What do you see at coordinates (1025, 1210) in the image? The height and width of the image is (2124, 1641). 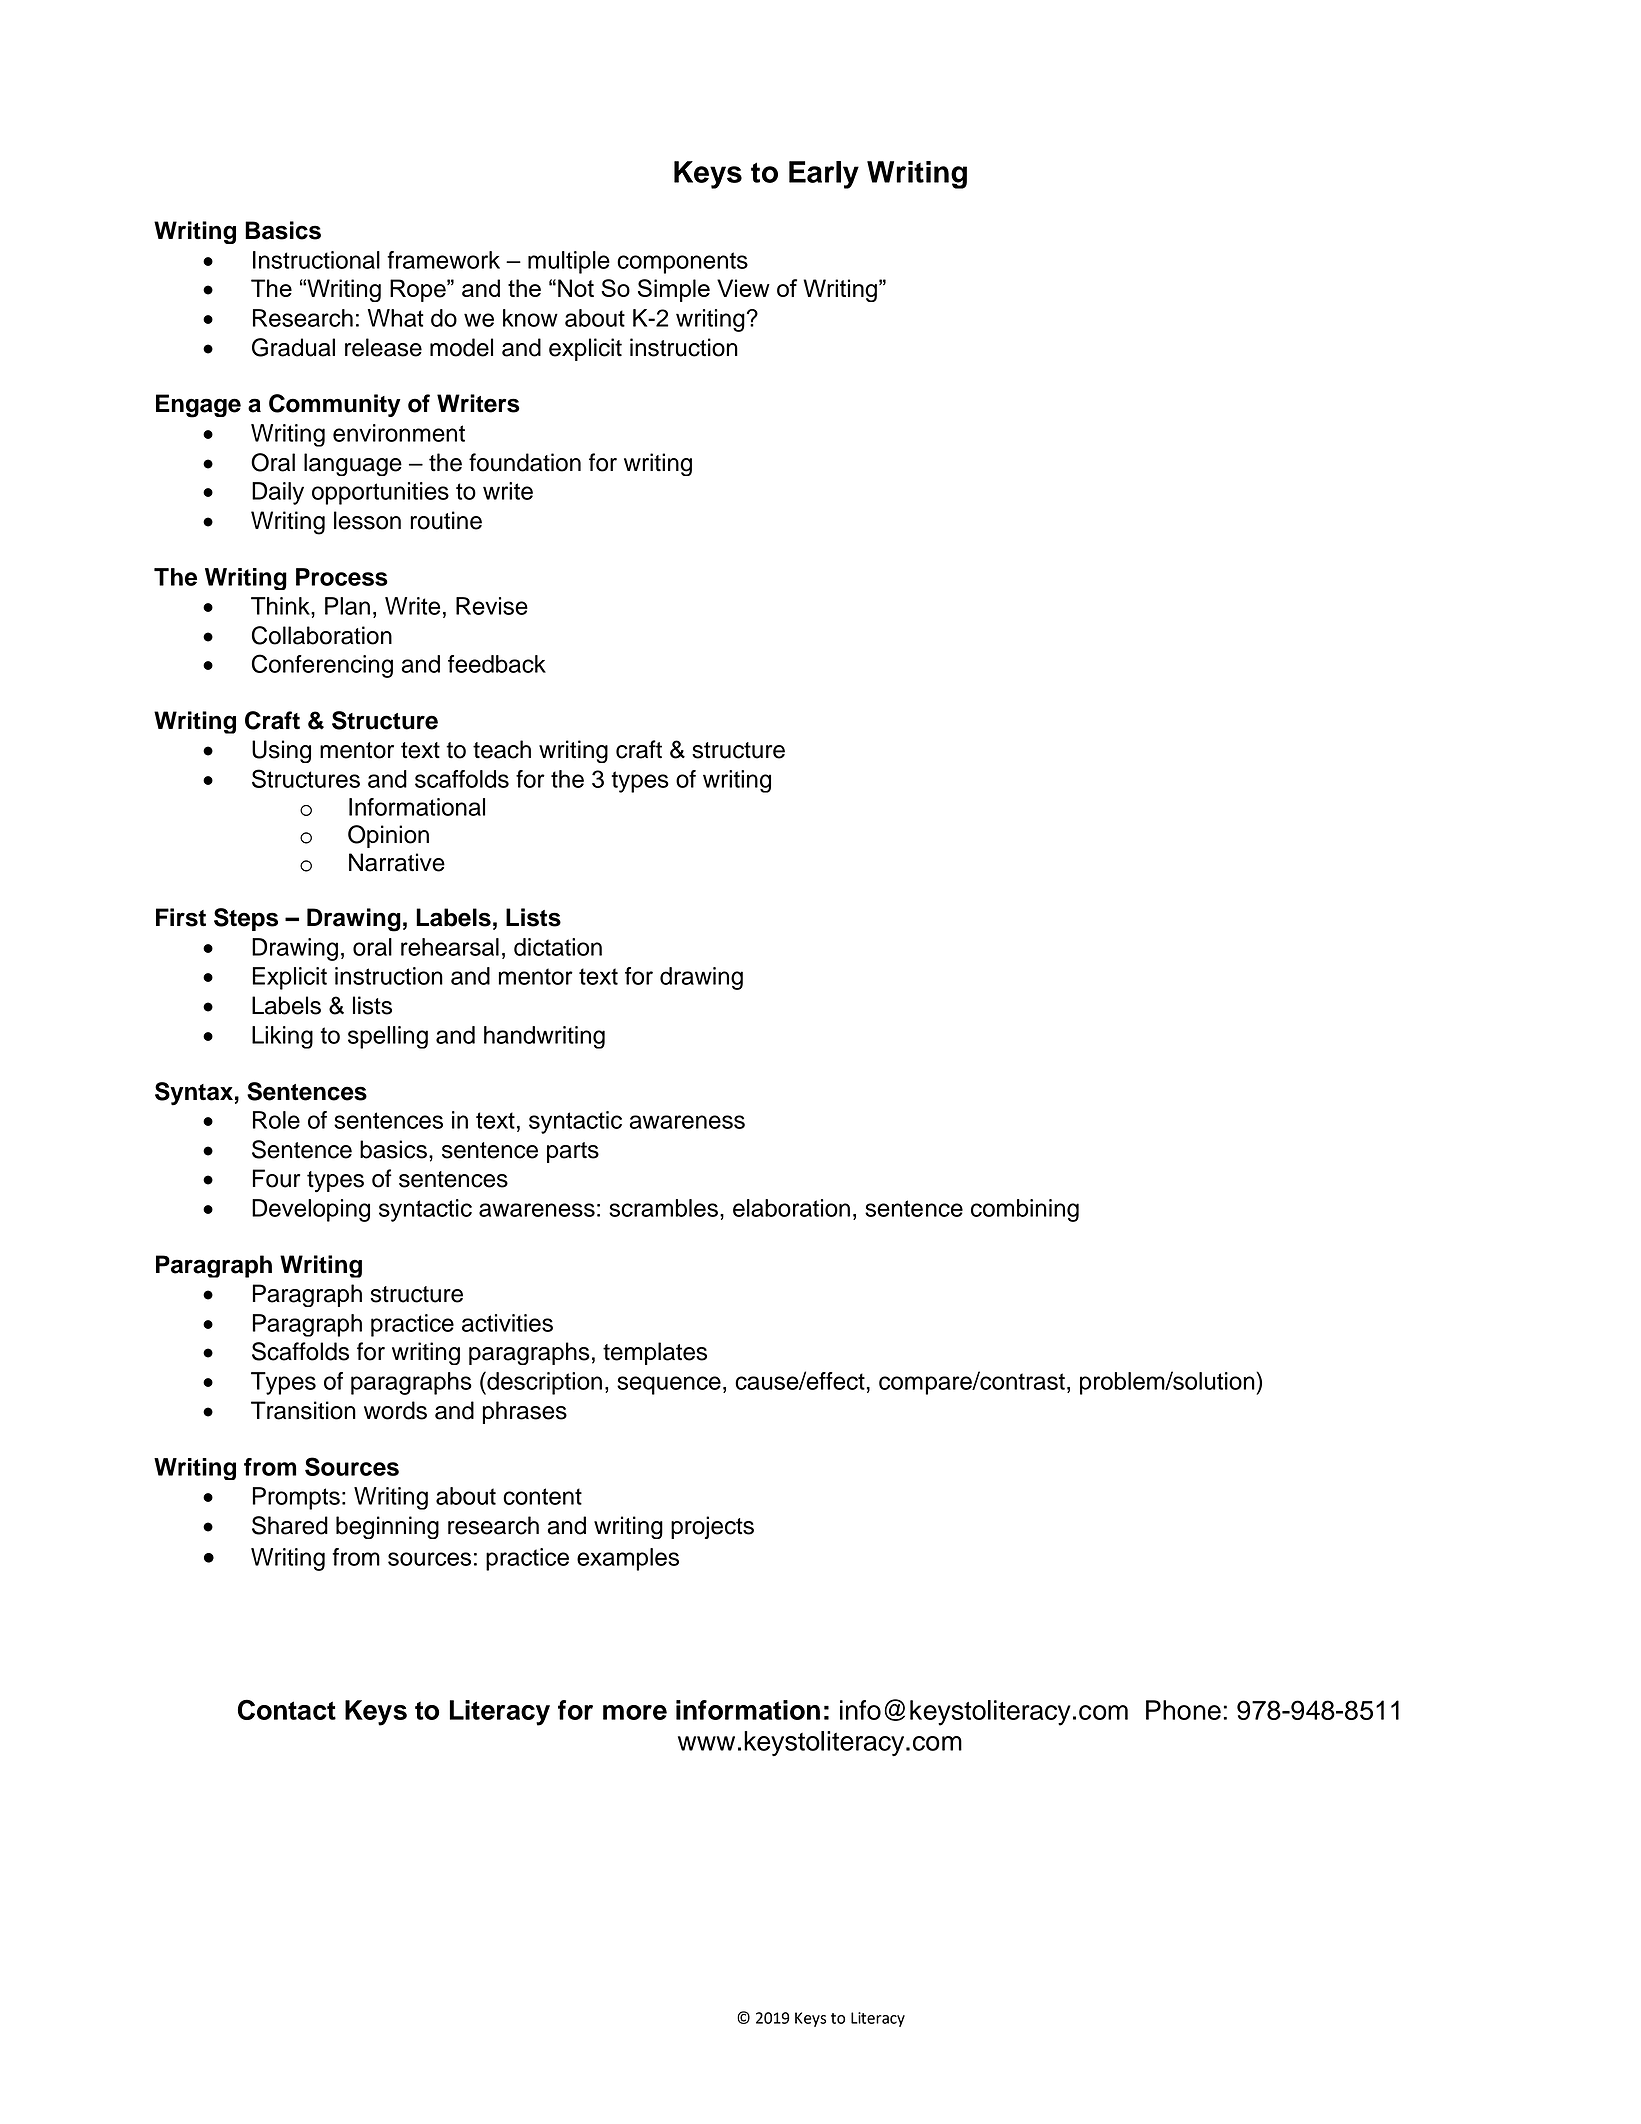 I see `combining` at bounding box center [1025, 1210].
